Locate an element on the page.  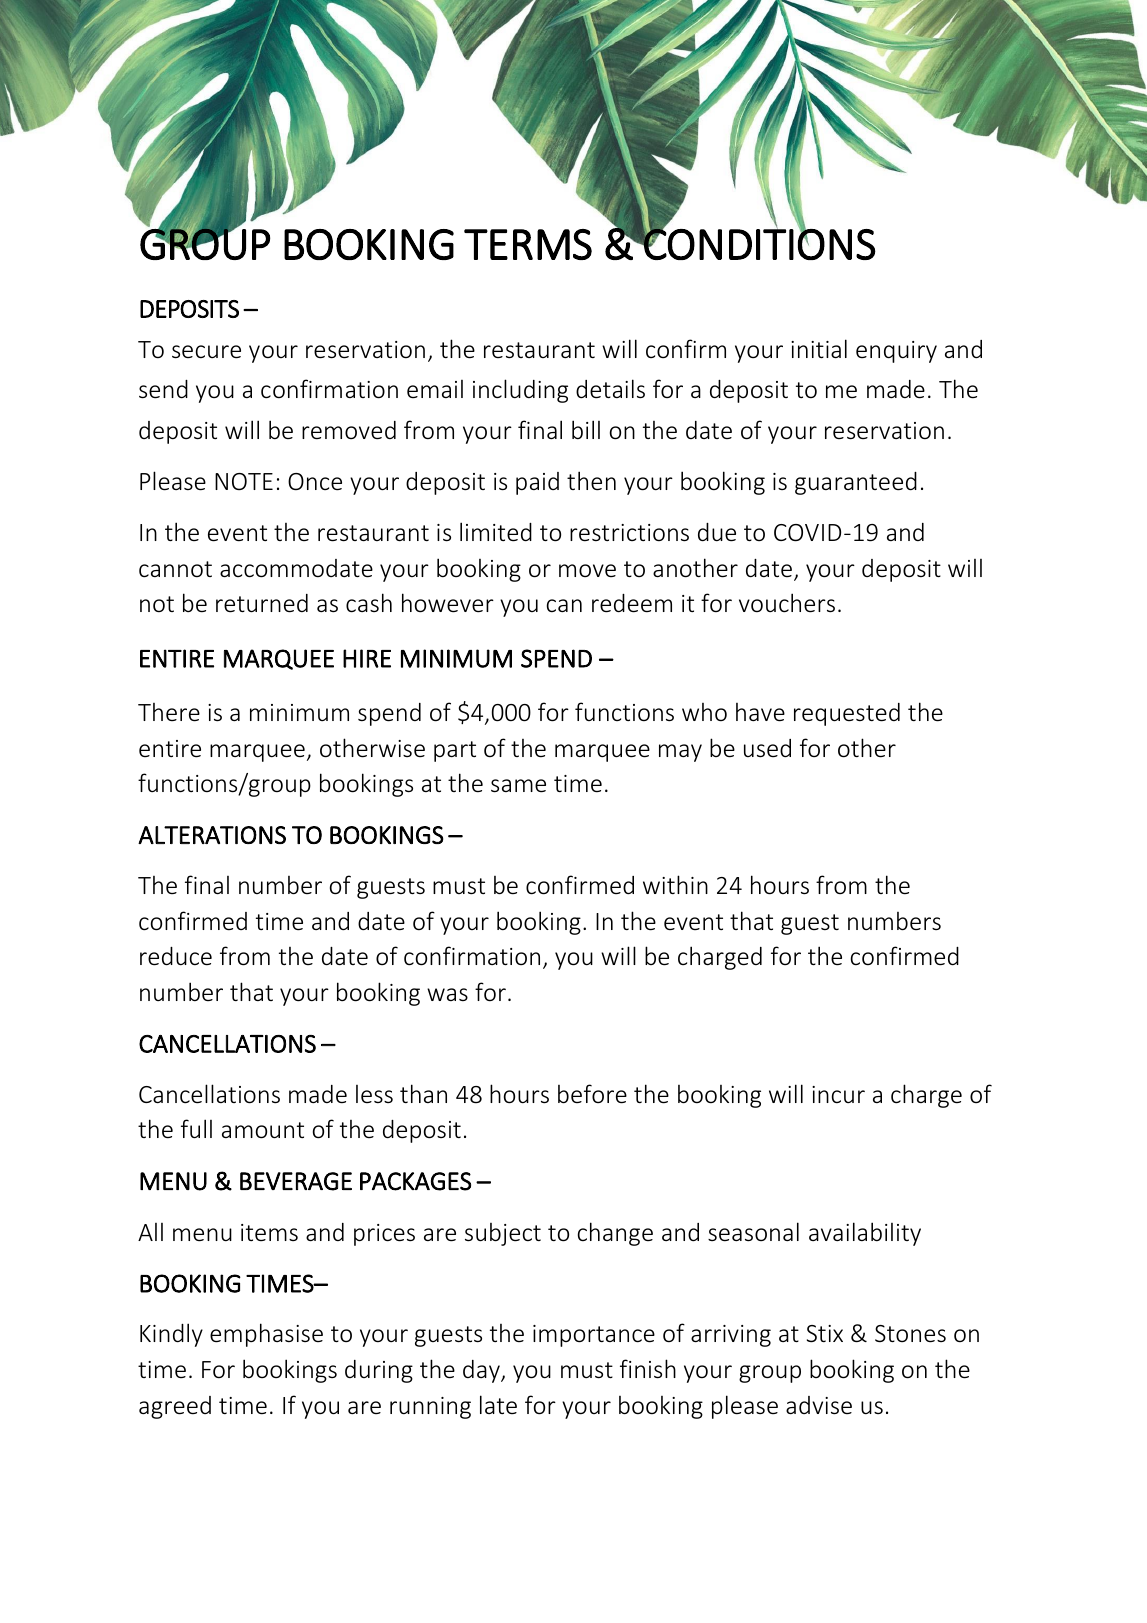
incur is located at coordinates (838, 1094).
